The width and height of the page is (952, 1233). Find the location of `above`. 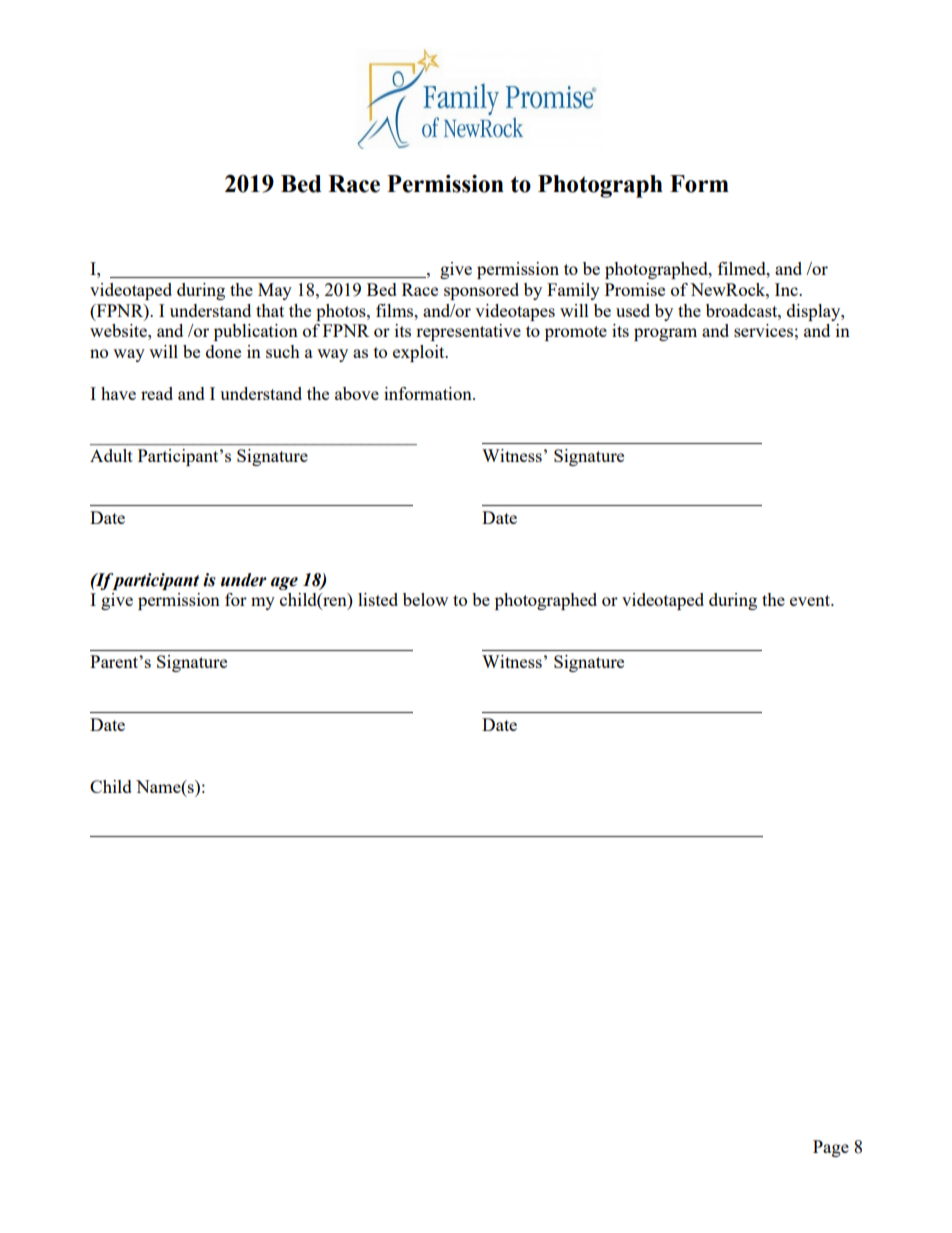

above is located at coordinates (357, 393).
